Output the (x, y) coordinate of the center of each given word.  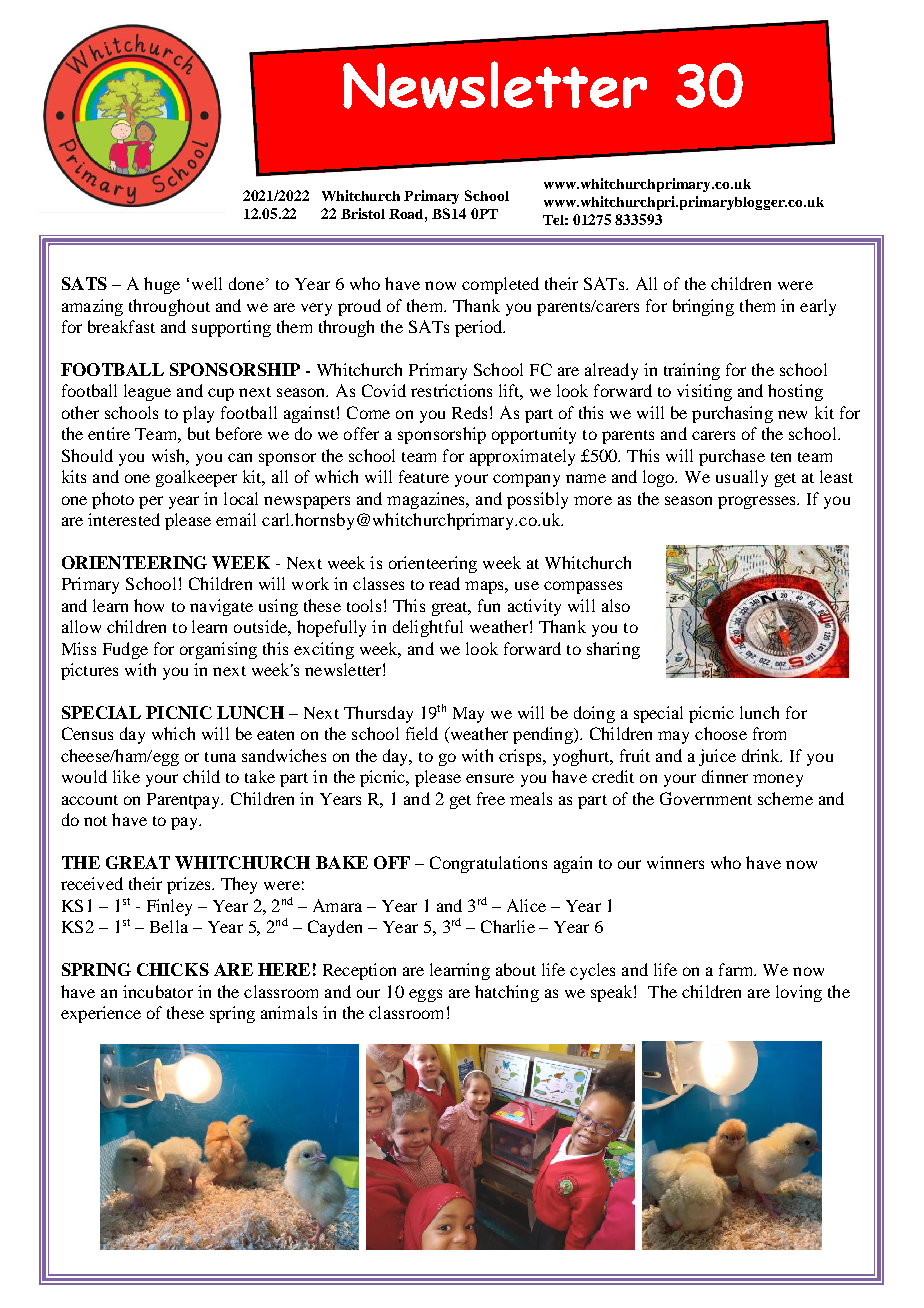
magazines (427, 500)
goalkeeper (196, 478)
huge (162, 285)
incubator (158, 991)
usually (742, 478)
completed (500, 285)
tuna (220, 757)
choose (721, 733)
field (422, 733)
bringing (703, 307)
